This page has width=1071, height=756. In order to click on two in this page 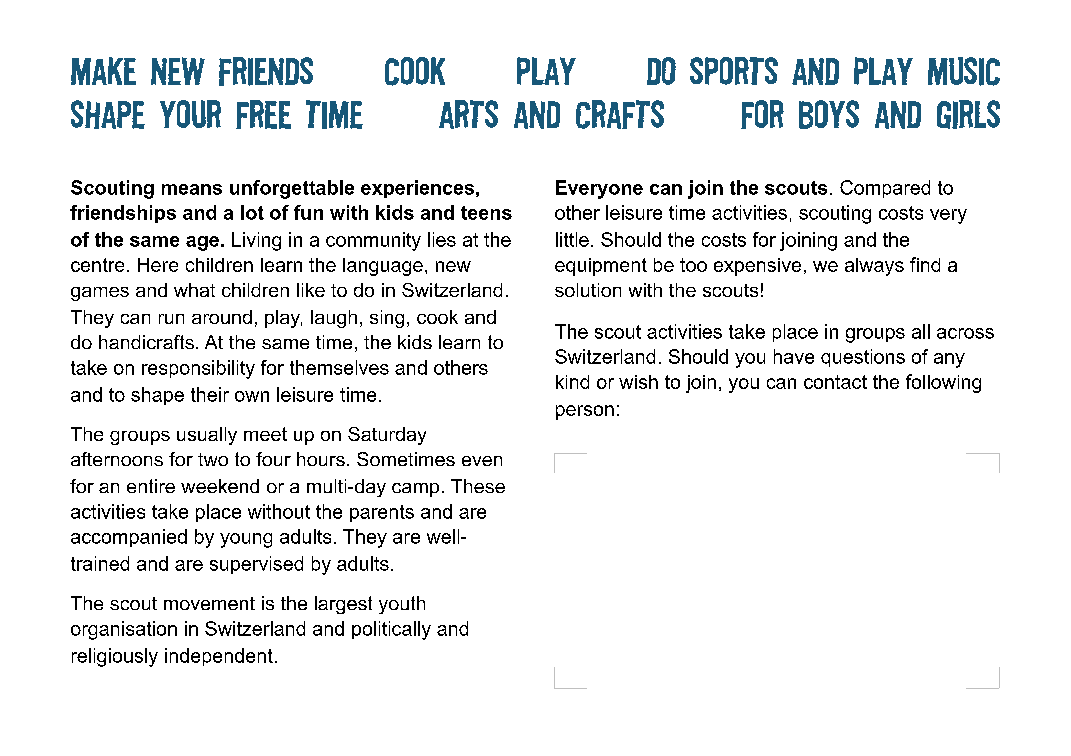, I will do `click(213, 459)`.
